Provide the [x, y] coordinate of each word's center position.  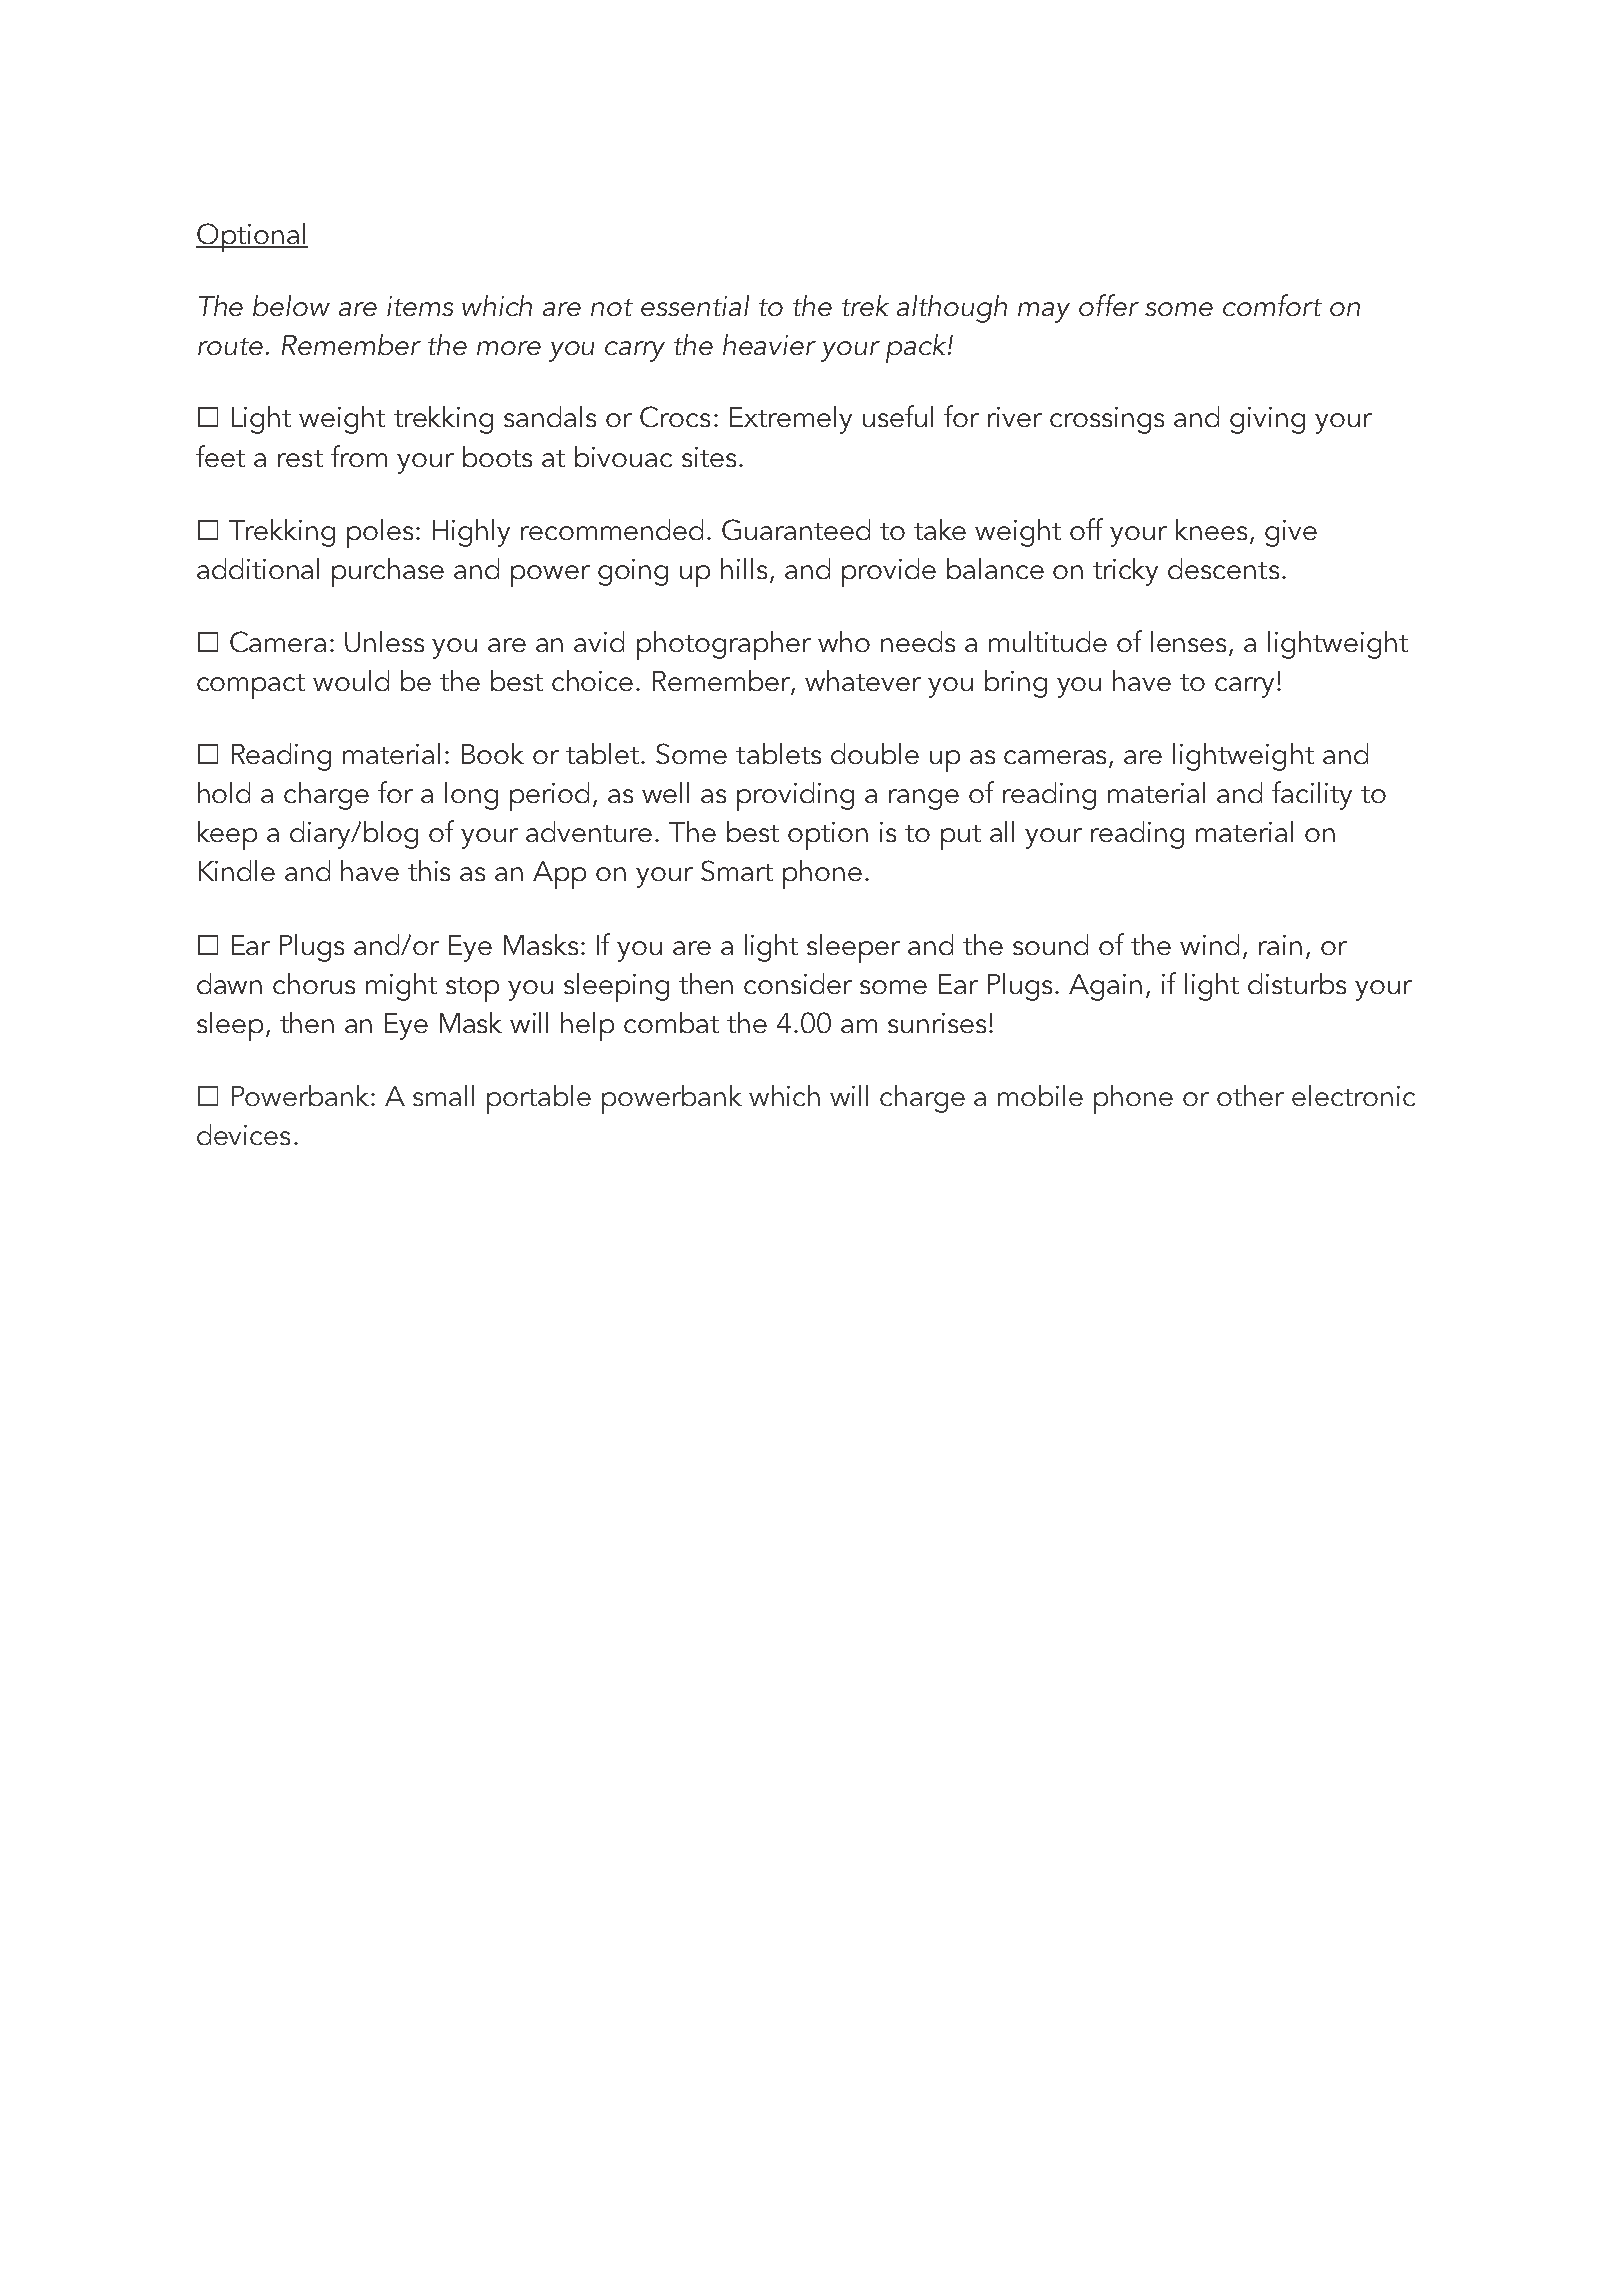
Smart [737, 870]
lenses [1190, 643]
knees [1211, 529]
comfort [1272, 305]
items [420, 306]
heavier [769, 344]
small [443, 1095]
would [351, 680]
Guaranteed [796, 529]
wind [1209, 944]
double [875, 753]
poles [380, 533]
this [429, 870]
